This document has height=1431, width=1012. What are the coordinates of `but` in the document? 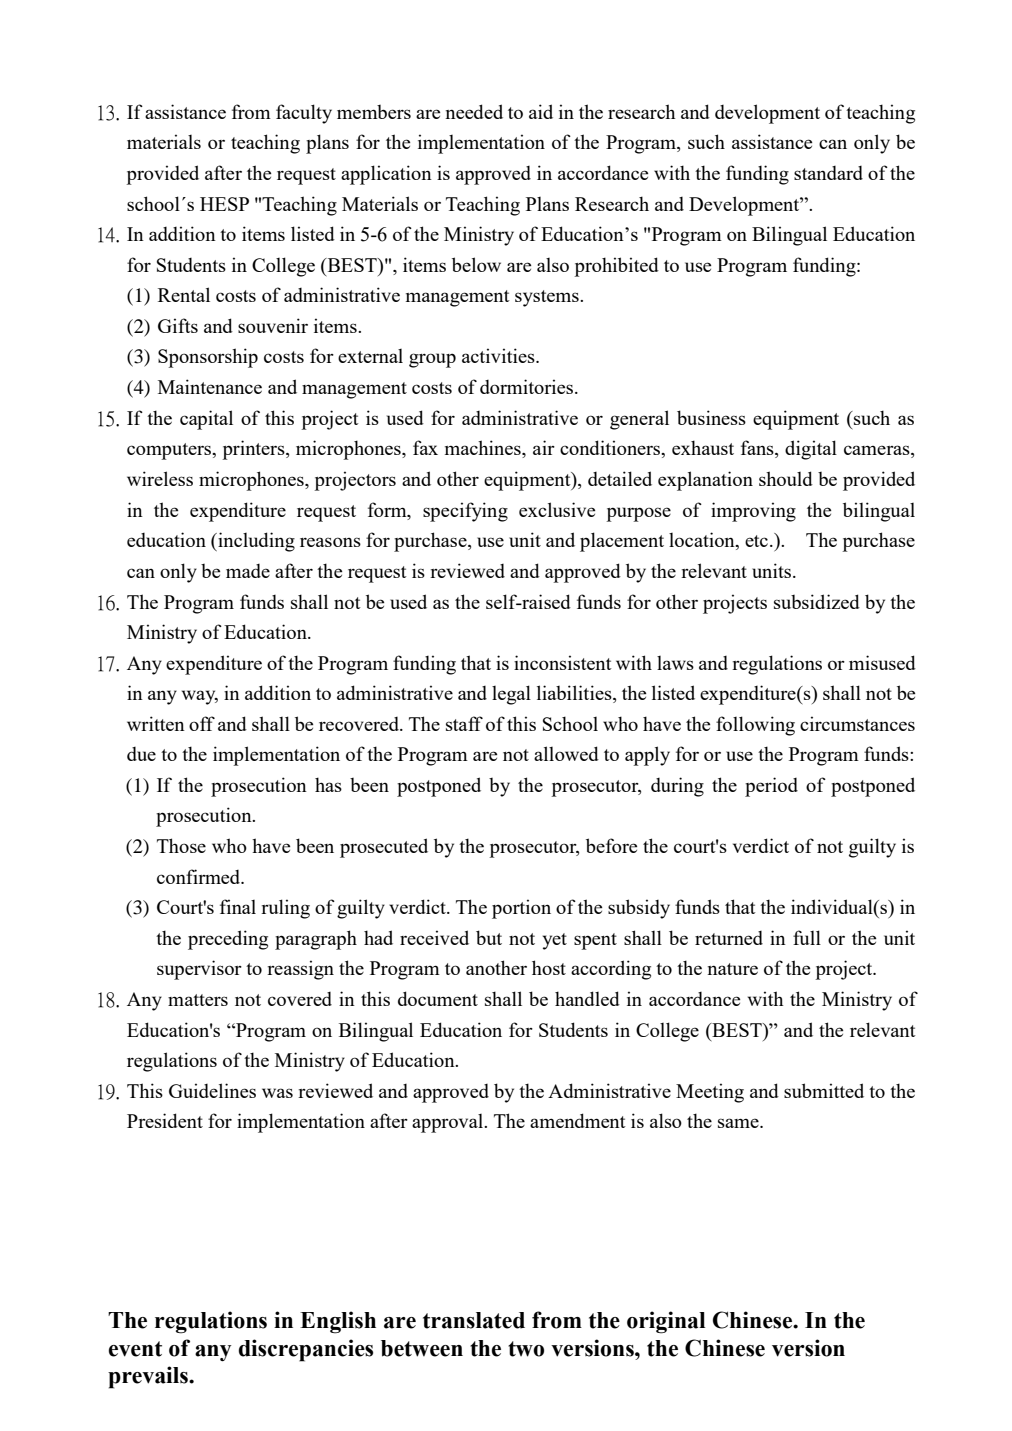 It's located at (489, 937).
